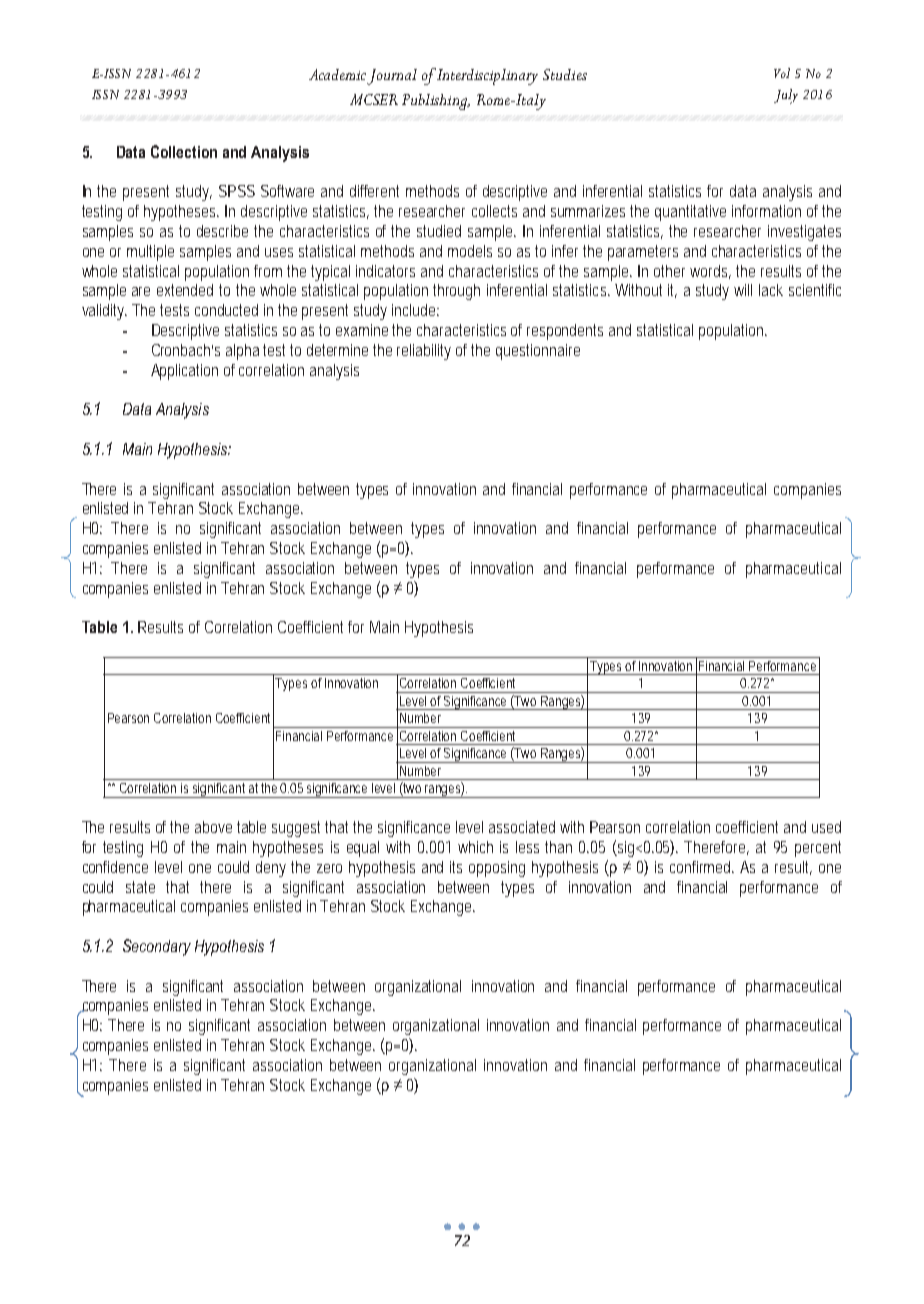  Describe the element at coordinates (424, 352) in the screenshot. I see `reliability` at that location.
